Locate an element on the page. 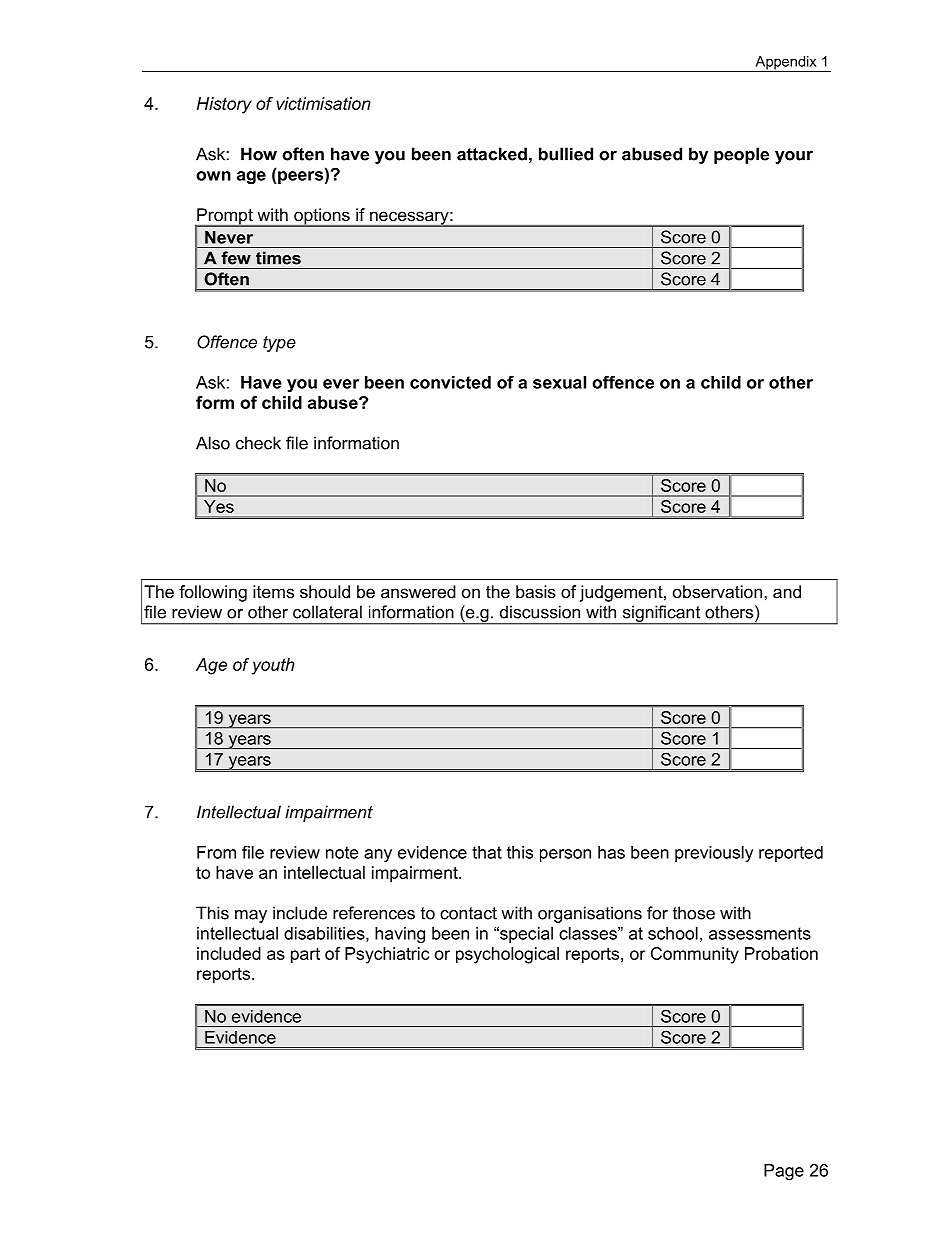 Image resolution: width=952 pixels, height=1233 pixels. discussion is located at coordinates (540, 612).
